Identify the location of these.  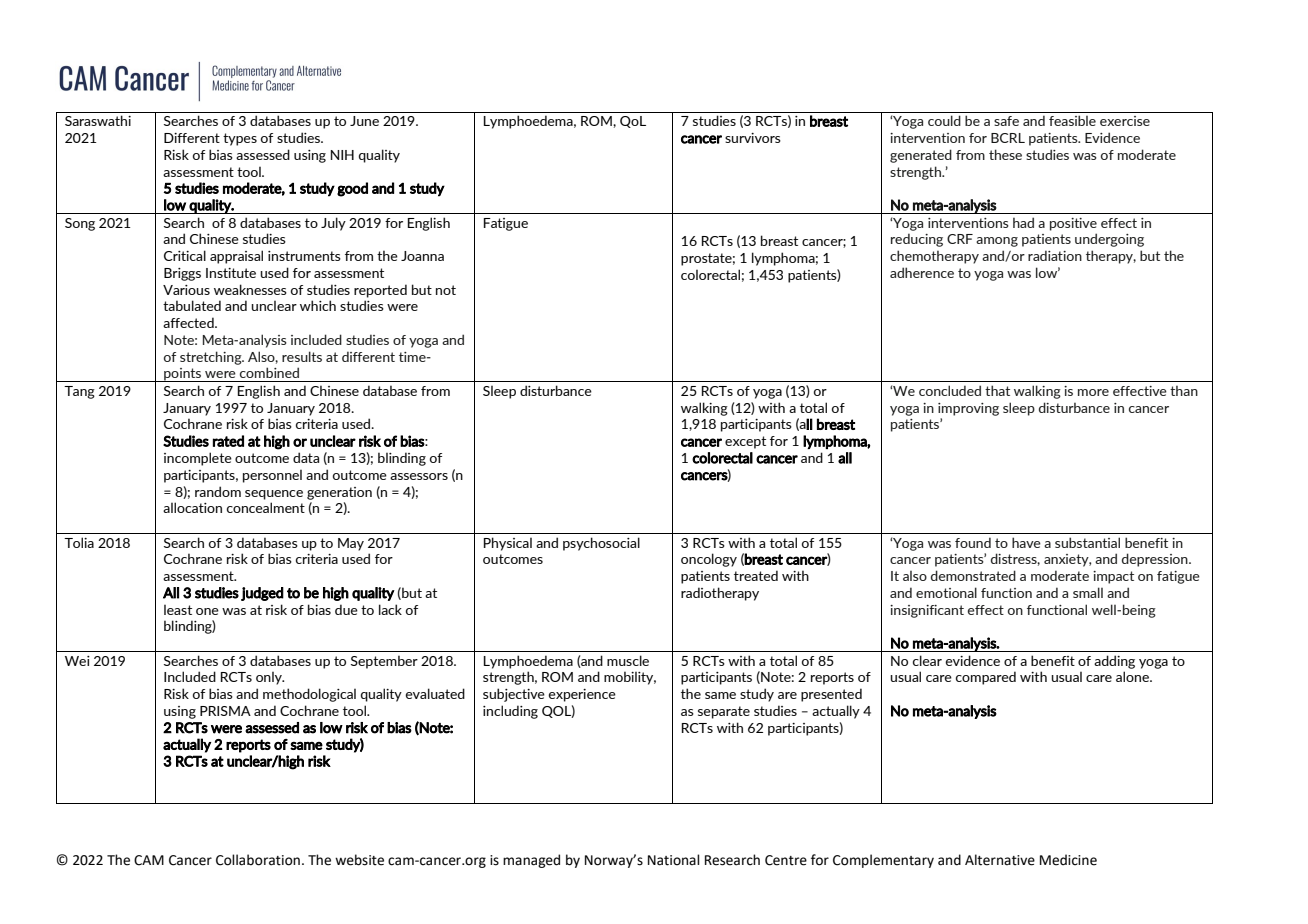
(1005, 154).
